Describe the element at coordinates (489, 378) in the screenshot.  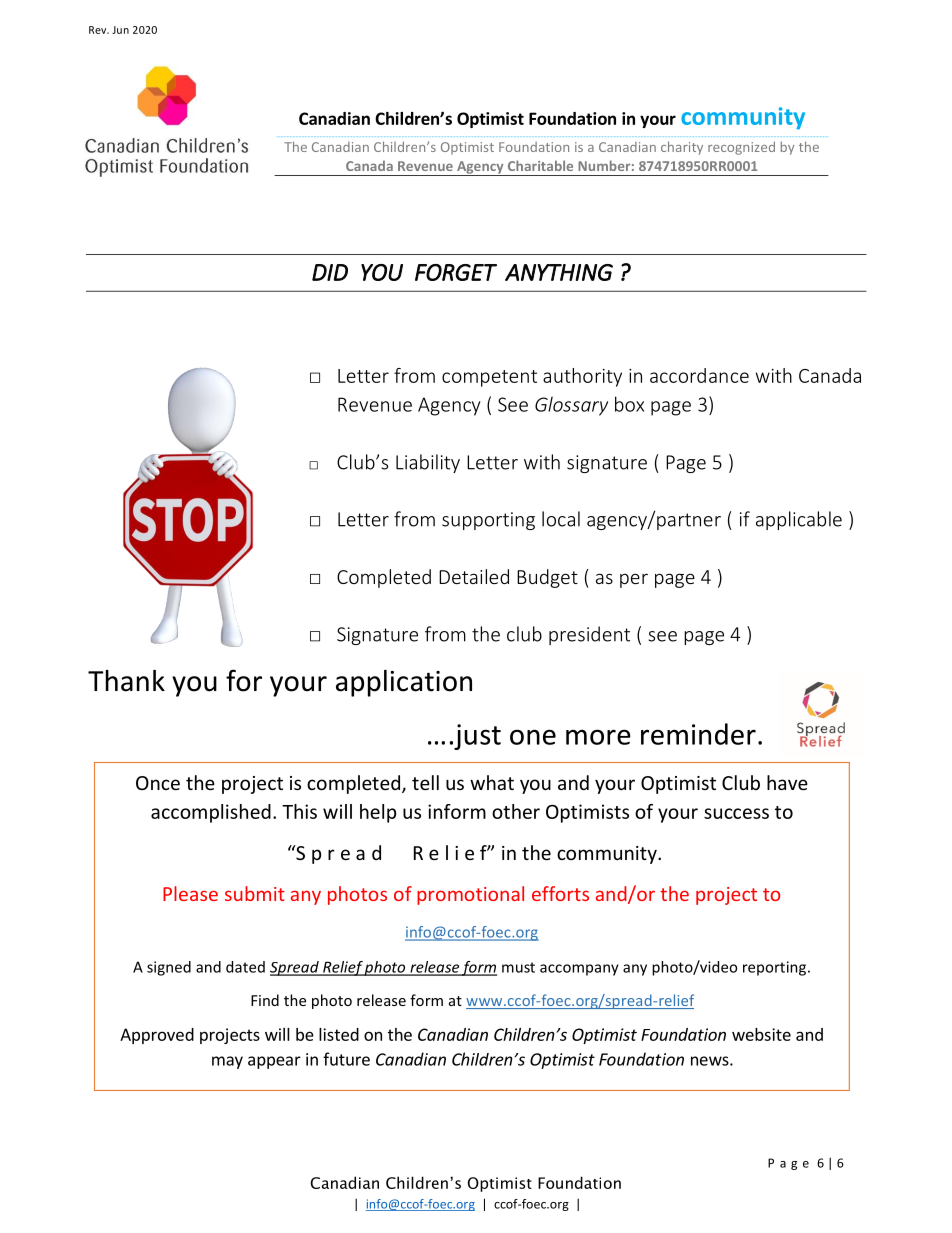
I see `competent` at that location.
